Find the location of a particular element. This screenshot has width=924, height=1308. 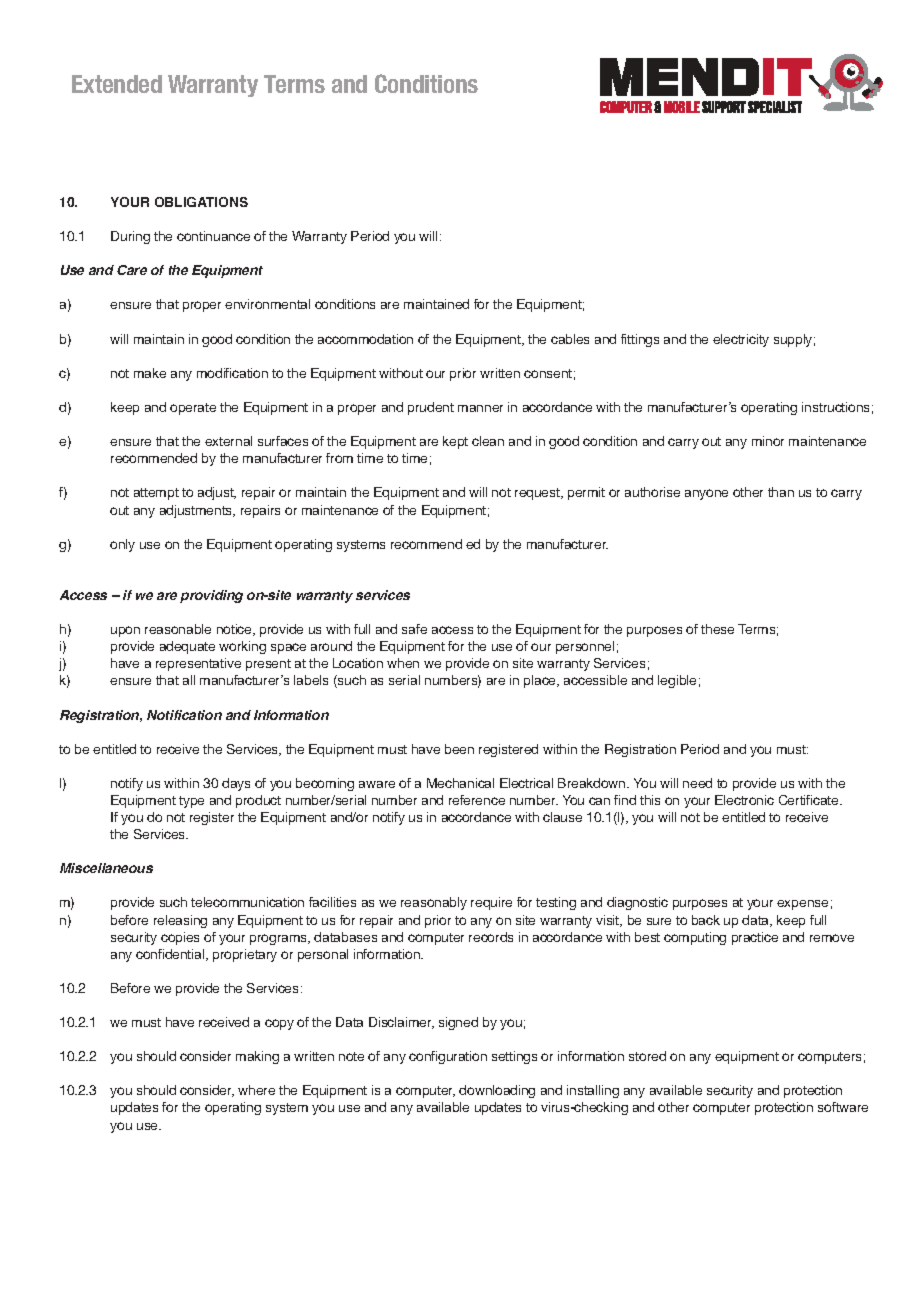

Extended is located at coordinates (117, 84).
